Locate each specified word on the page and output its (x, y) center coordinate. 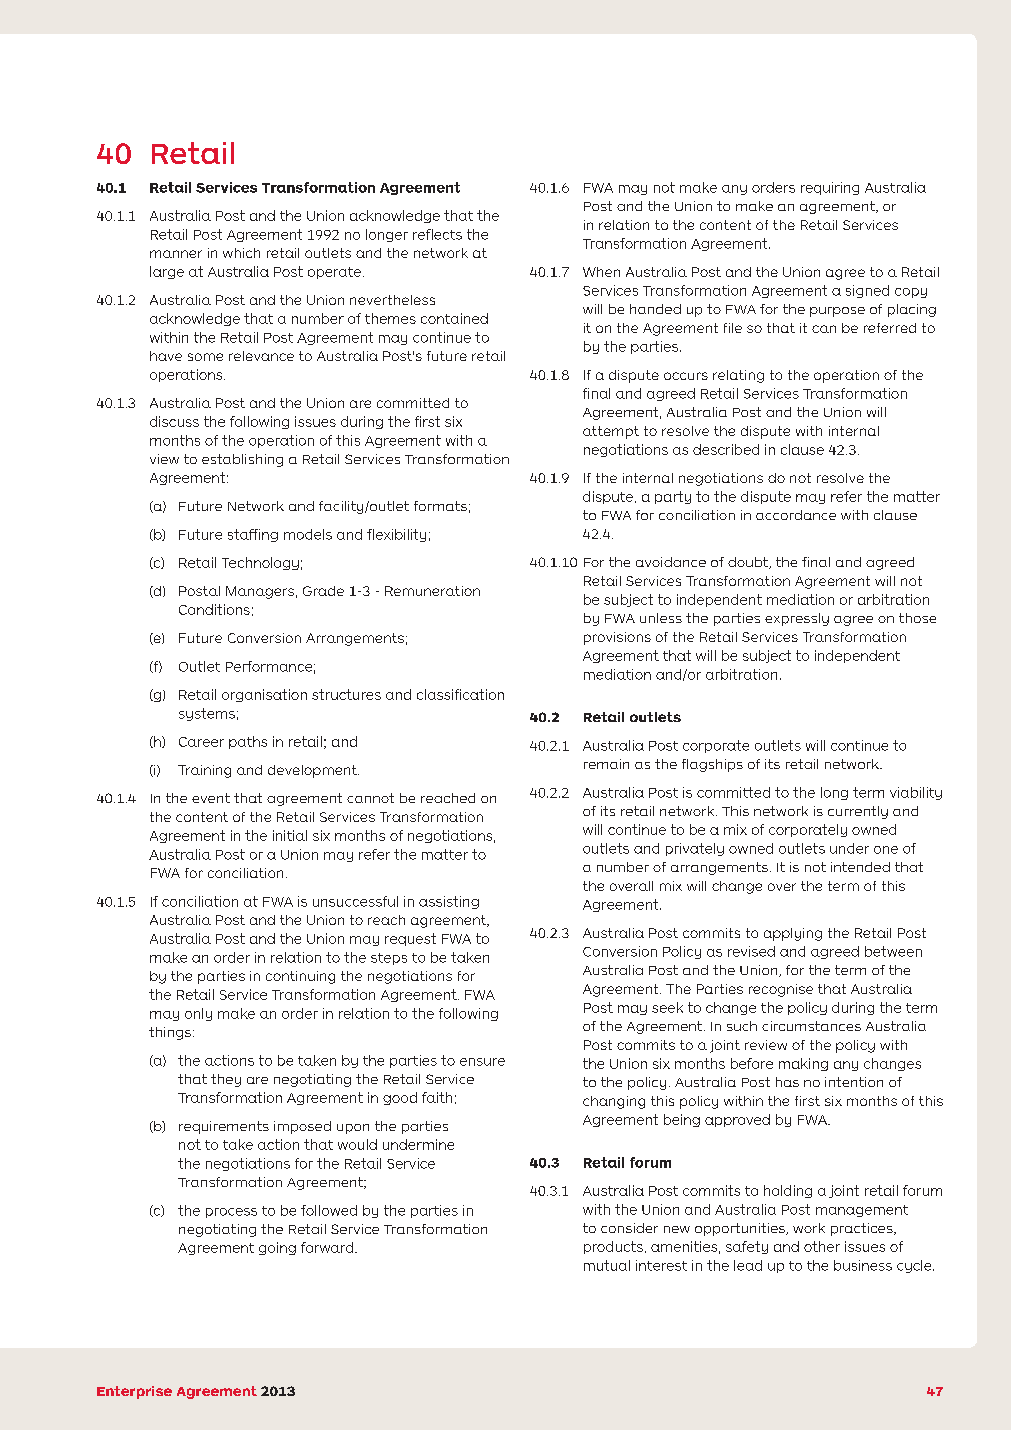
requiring (830, 188)
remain (606, 764)
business (863, 1265)
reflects (437, 234)
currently (858, 812)
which (241, 253)
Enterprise (134, 1392)
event (211, 798)
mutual (607, 1265)
